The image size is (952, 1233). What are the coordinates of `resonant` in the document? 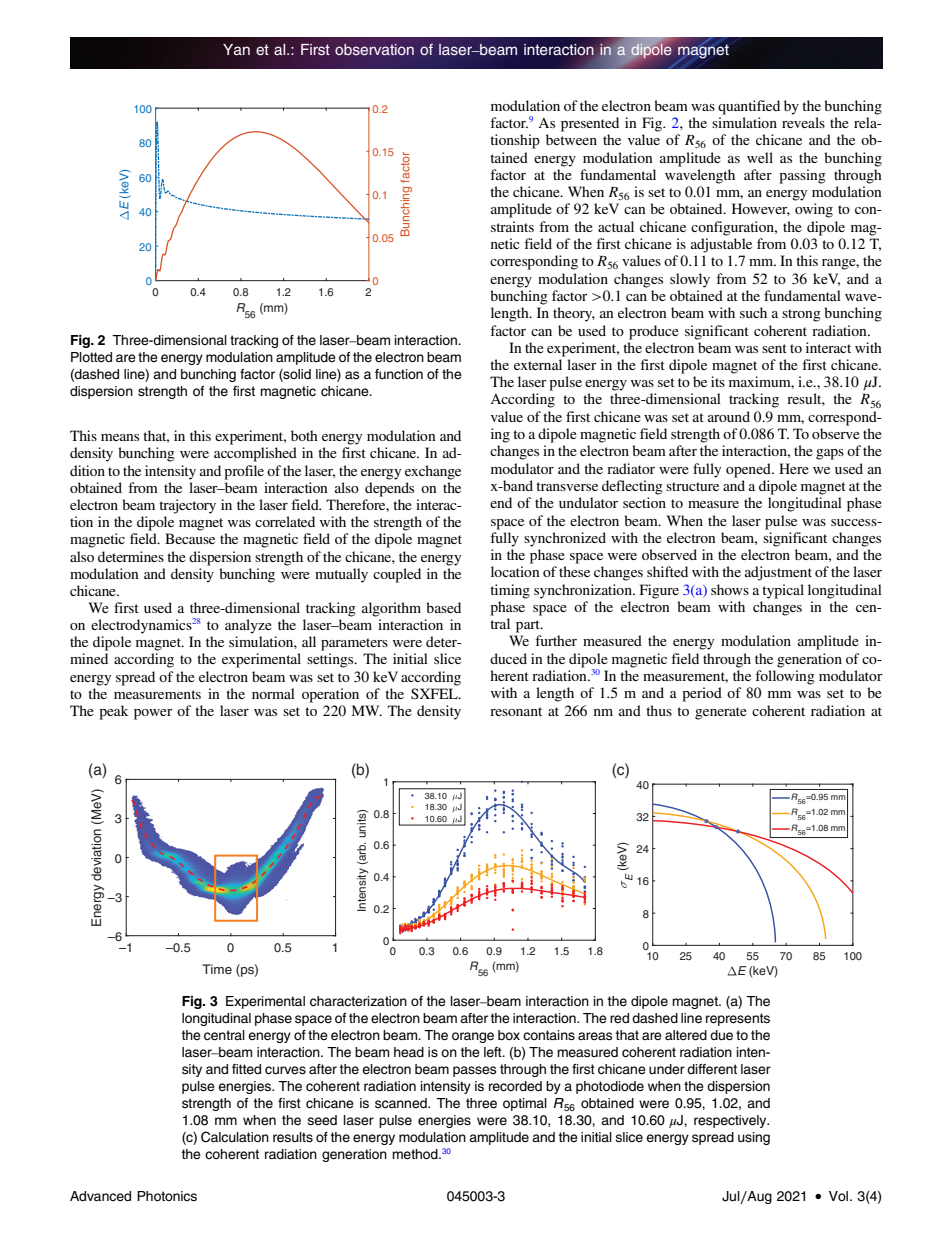 It's located at (516, 711).
